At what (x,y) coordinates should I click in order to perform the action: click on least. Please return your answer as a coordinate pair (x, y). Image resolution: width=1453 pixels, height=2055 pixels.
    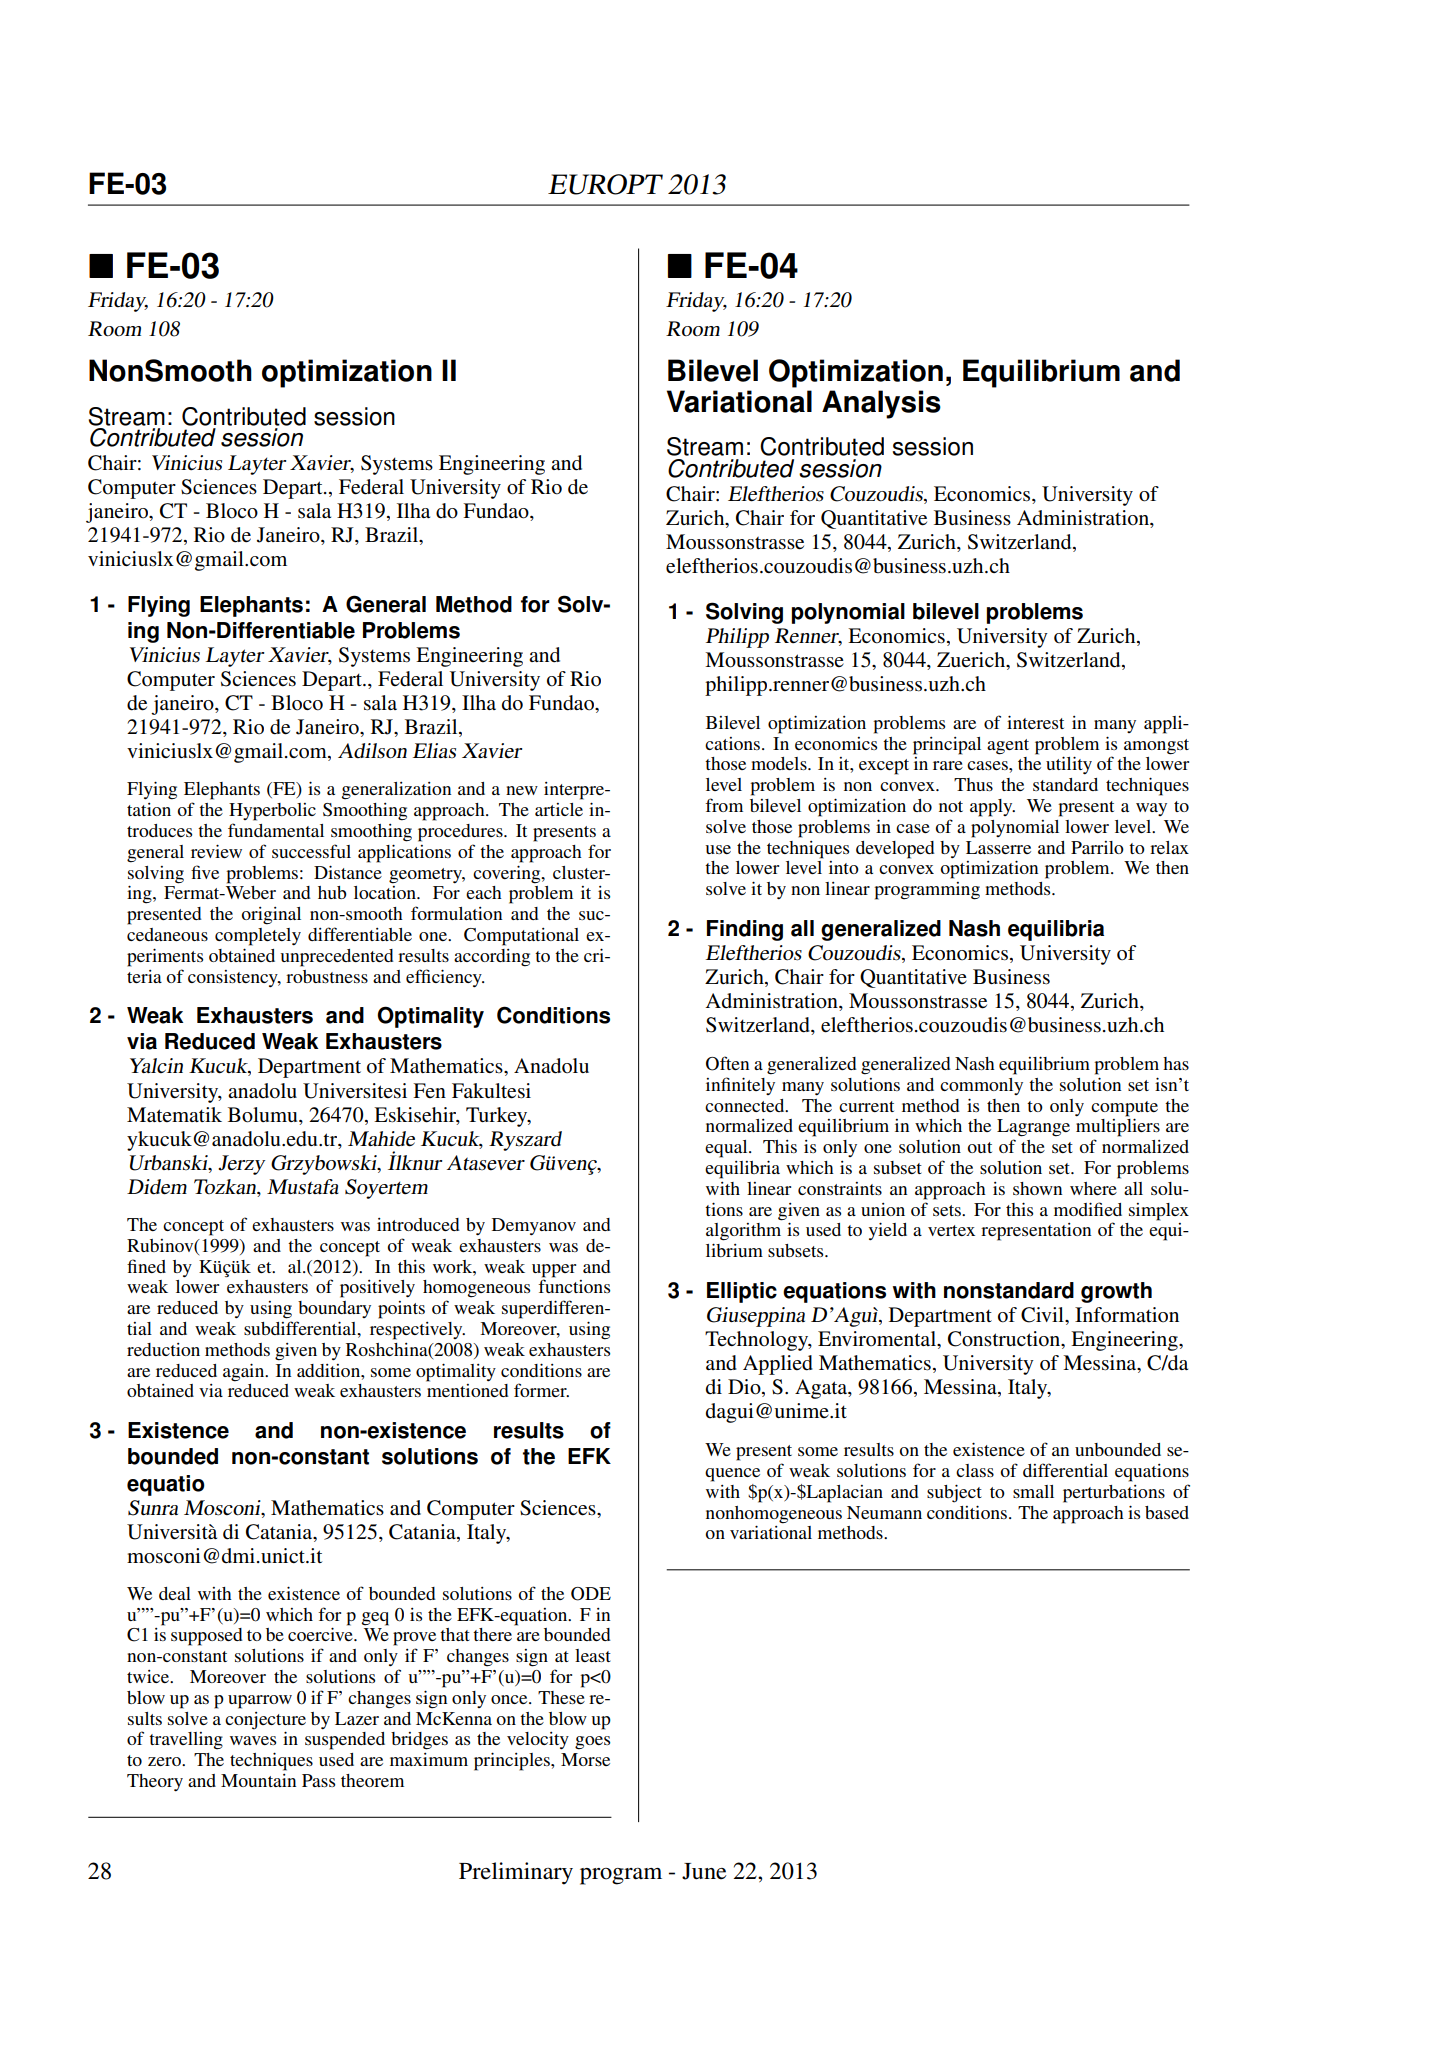
    Looking at the image, I should click on (593, 1655).
